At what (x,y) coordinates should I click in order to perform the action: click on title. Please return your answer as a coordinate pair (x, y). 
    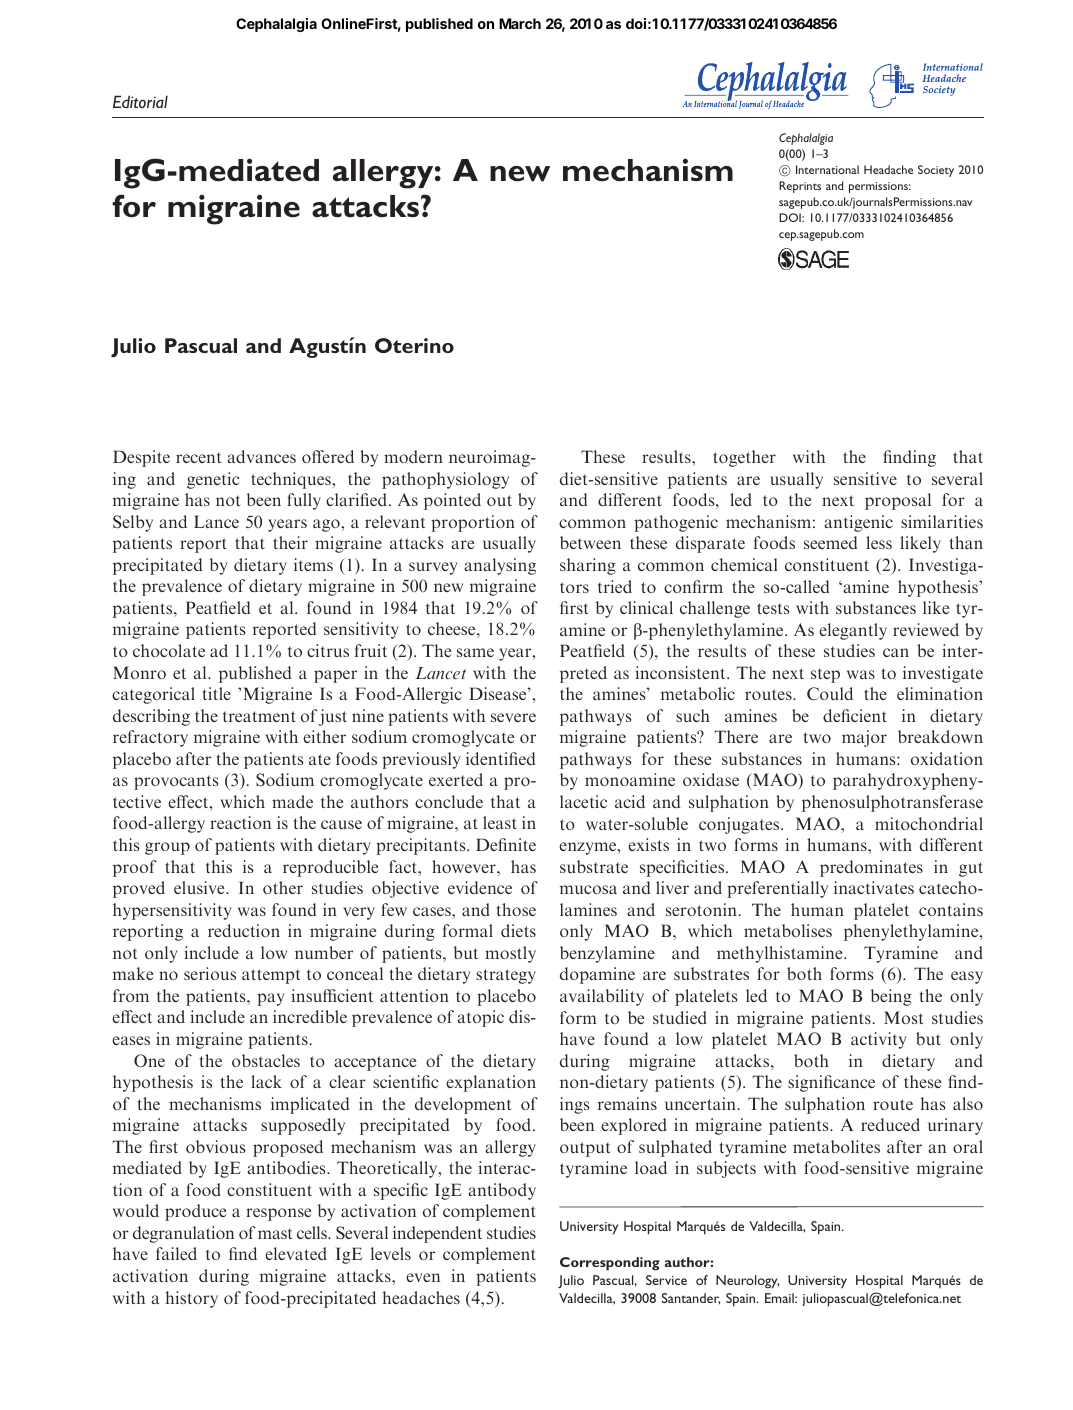
    Looking at the image, I should click on (217, 693).
